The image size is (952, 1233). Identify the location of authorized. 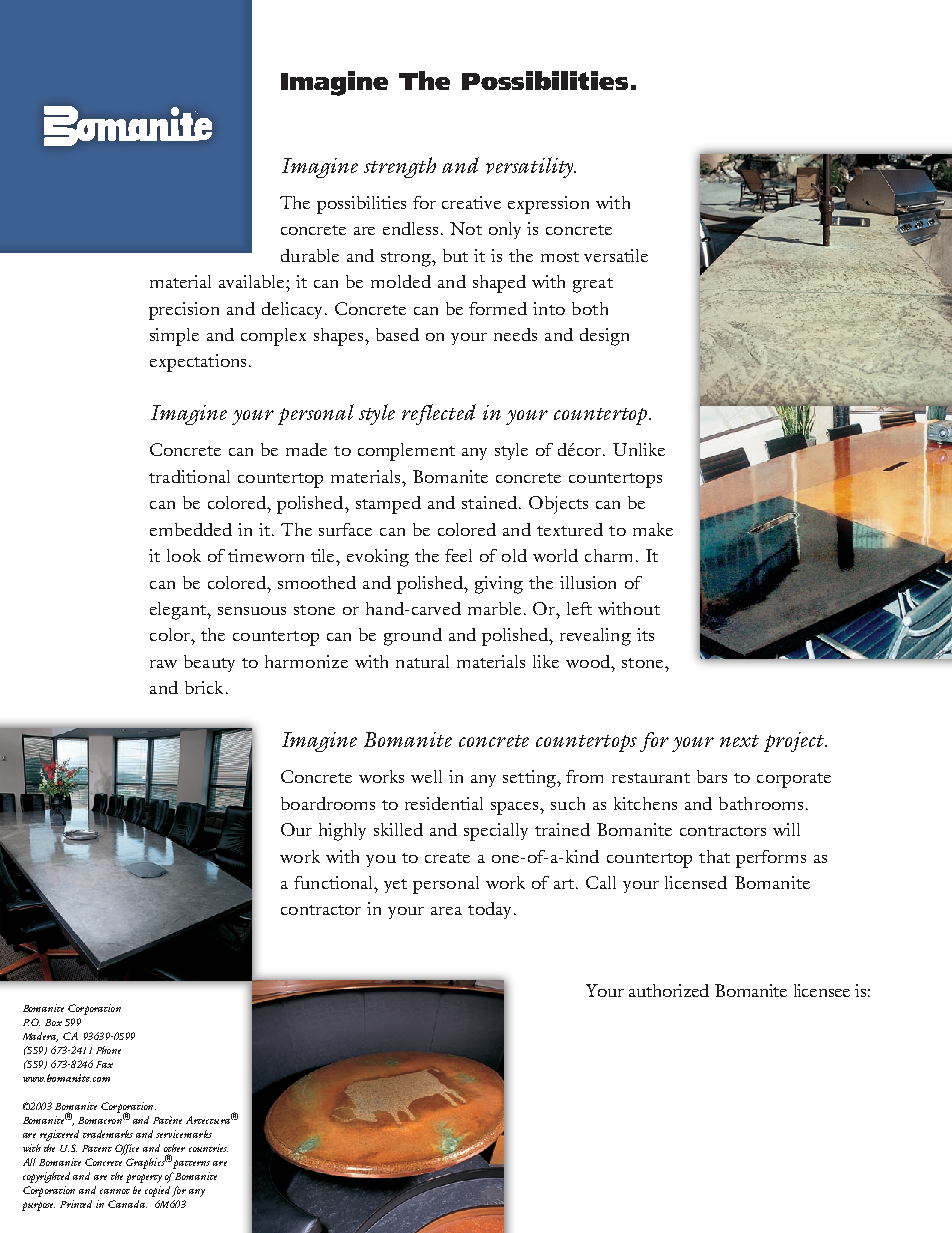
(669, 990).
